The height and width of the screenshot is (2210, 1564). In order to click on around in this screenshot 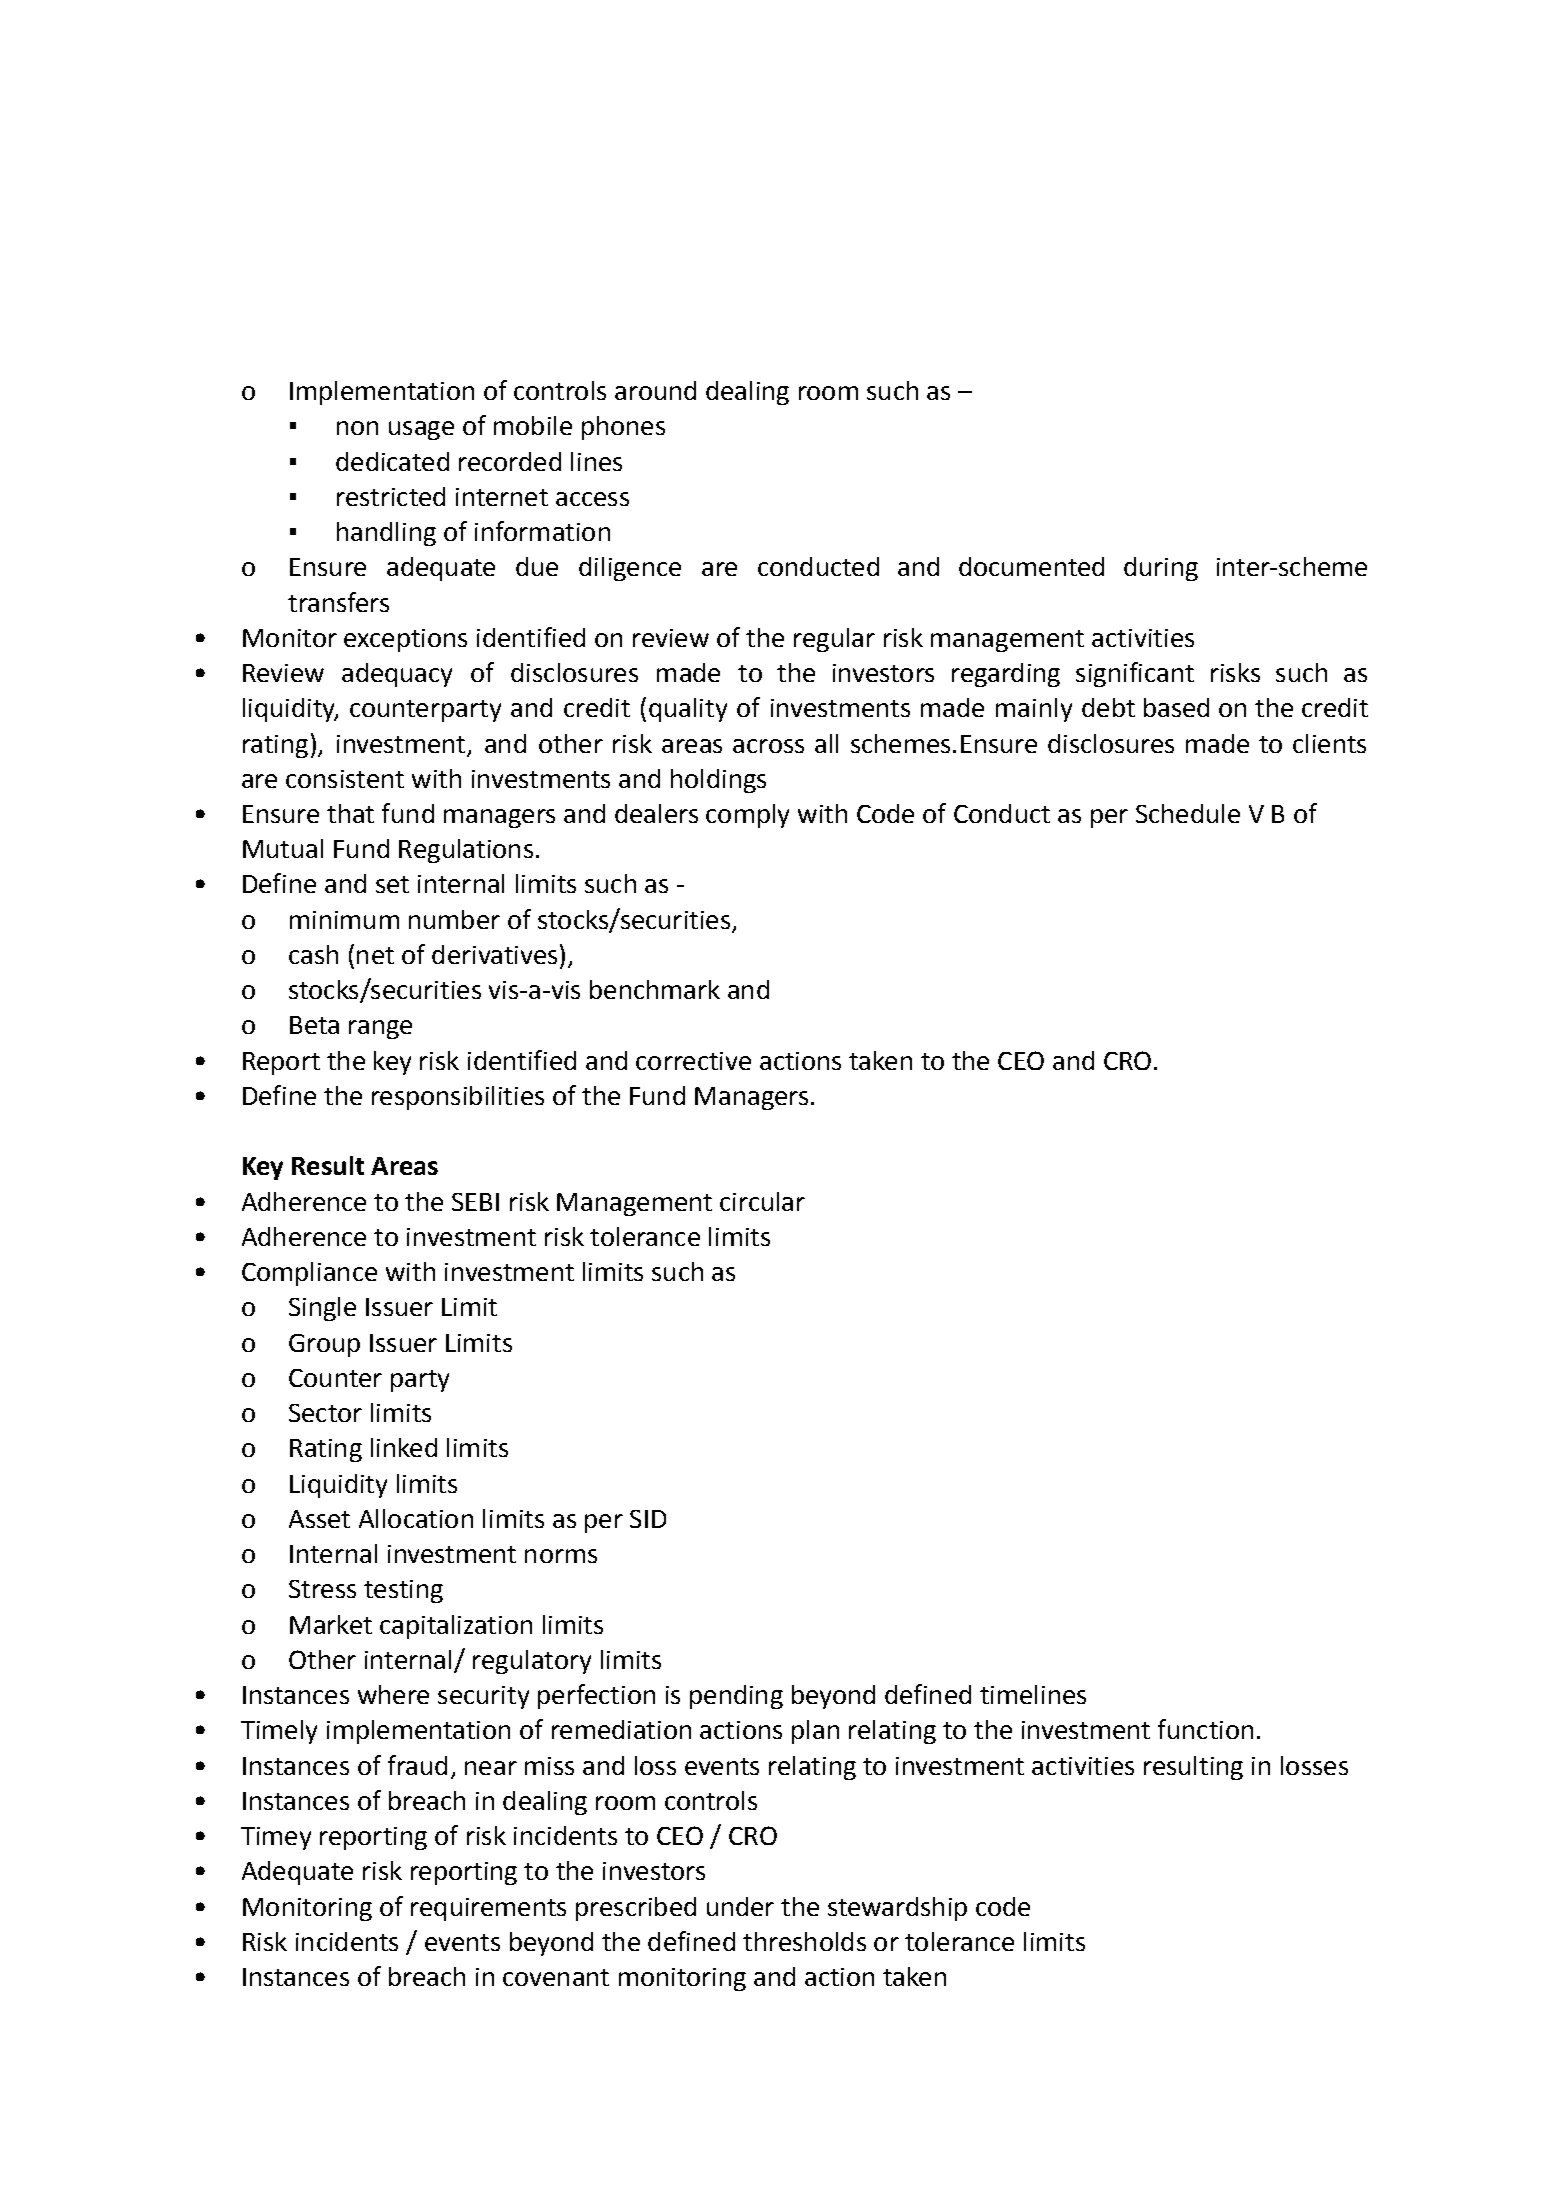, I will do `click(655, 390)`.
